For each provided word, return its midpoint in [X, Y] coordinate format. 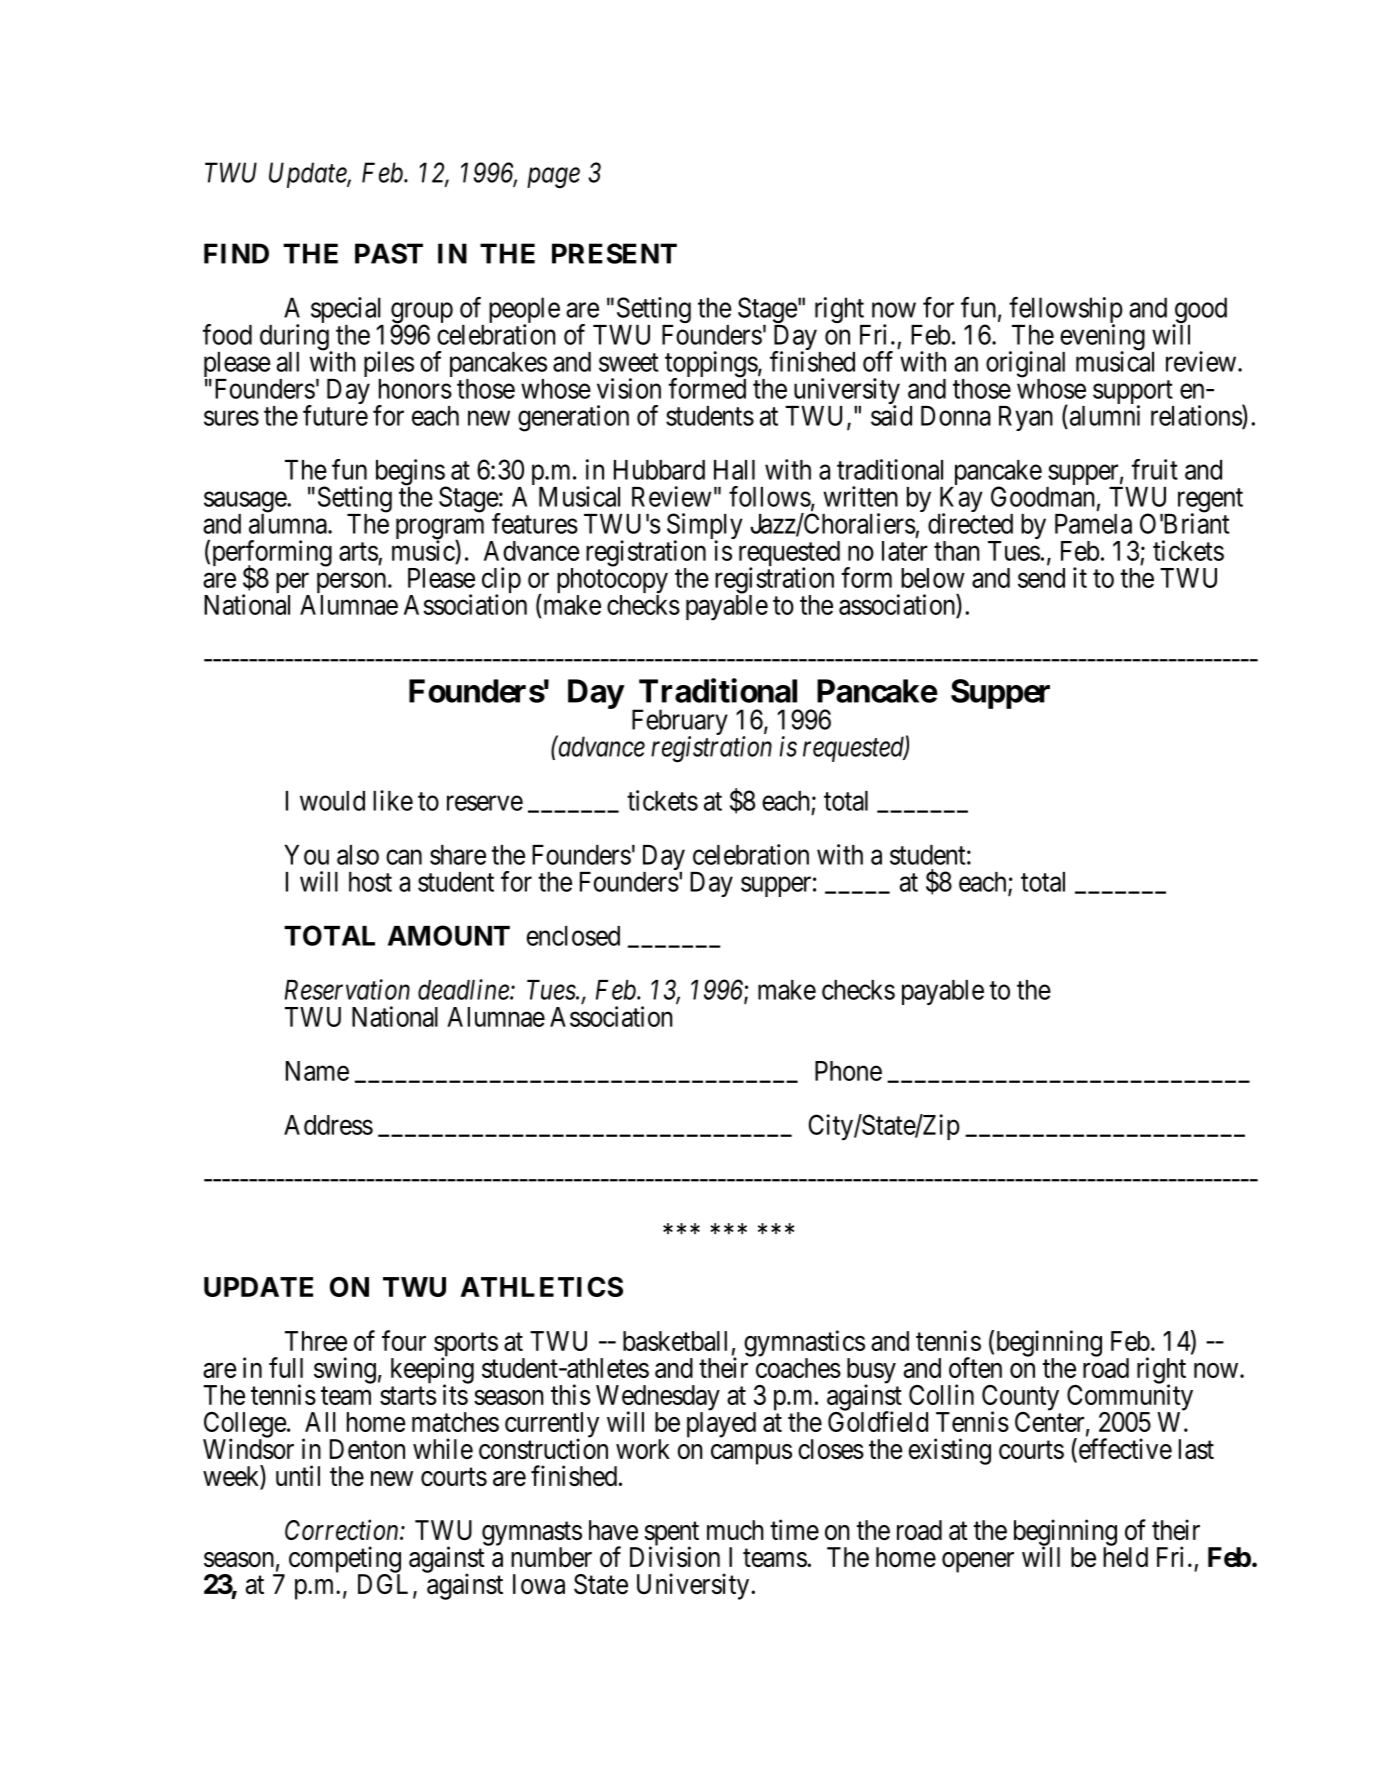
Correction [343, 1529]
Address [328, 1125]
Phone [848, 1071]
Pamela [1093, 524]
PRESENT [614, 253]
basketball [675, 1341]
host [370, 882]
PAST [389, 253]
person [353, 584]
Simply [705, 527]
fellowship [1066, 311]
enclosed [573, 936]
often [975, 1367]
